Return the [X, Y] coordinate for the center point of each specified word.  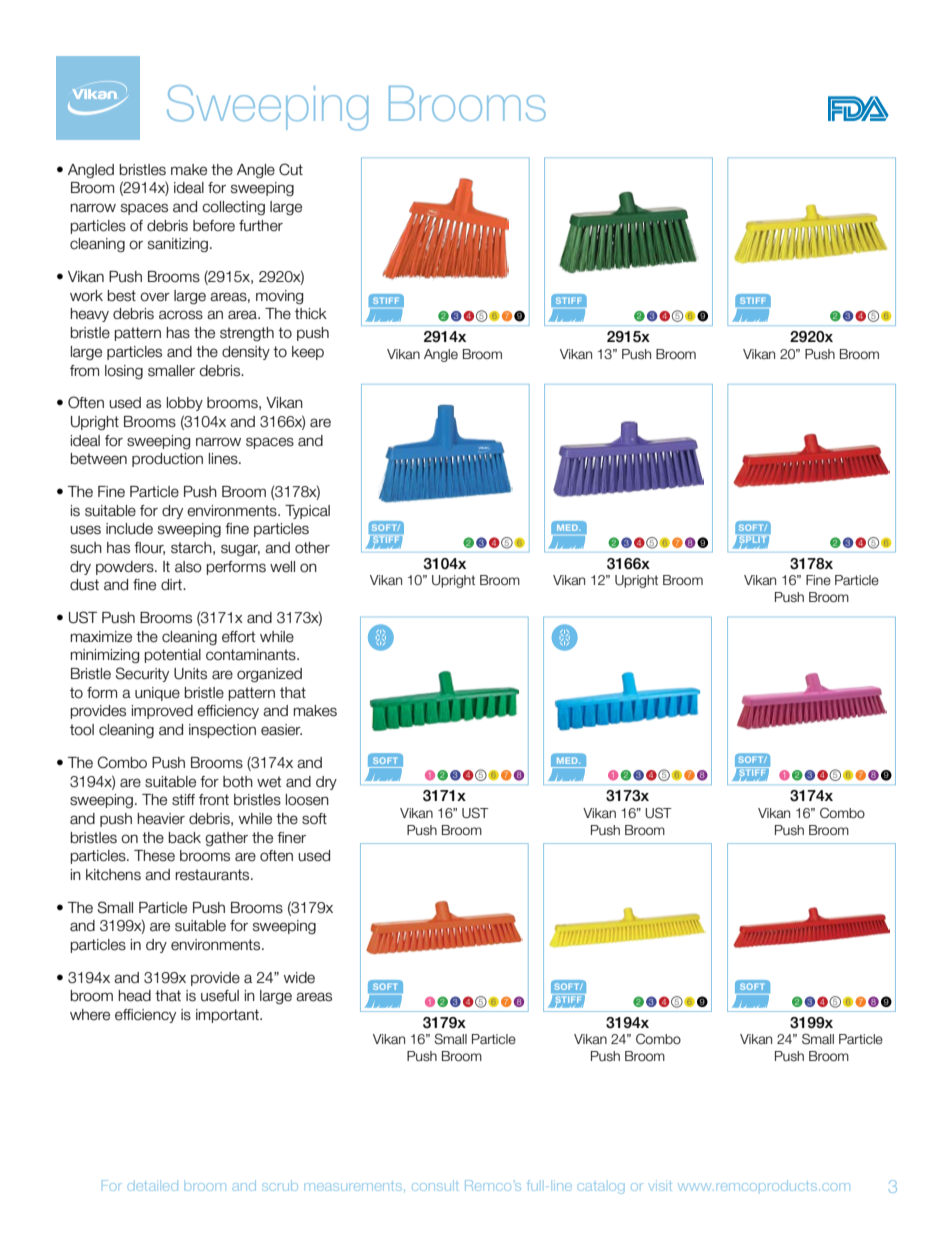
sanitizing [178, 245]
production [167, 460]
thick [311, 314]
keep [308, 353]
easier [281, 730]
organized [269, 675]
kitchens [113, 875]
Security [142, 674]
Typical [307, 512]
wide [299, 978]
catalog [601, 1188]
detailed [153, 1186]
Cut [291, 169]
